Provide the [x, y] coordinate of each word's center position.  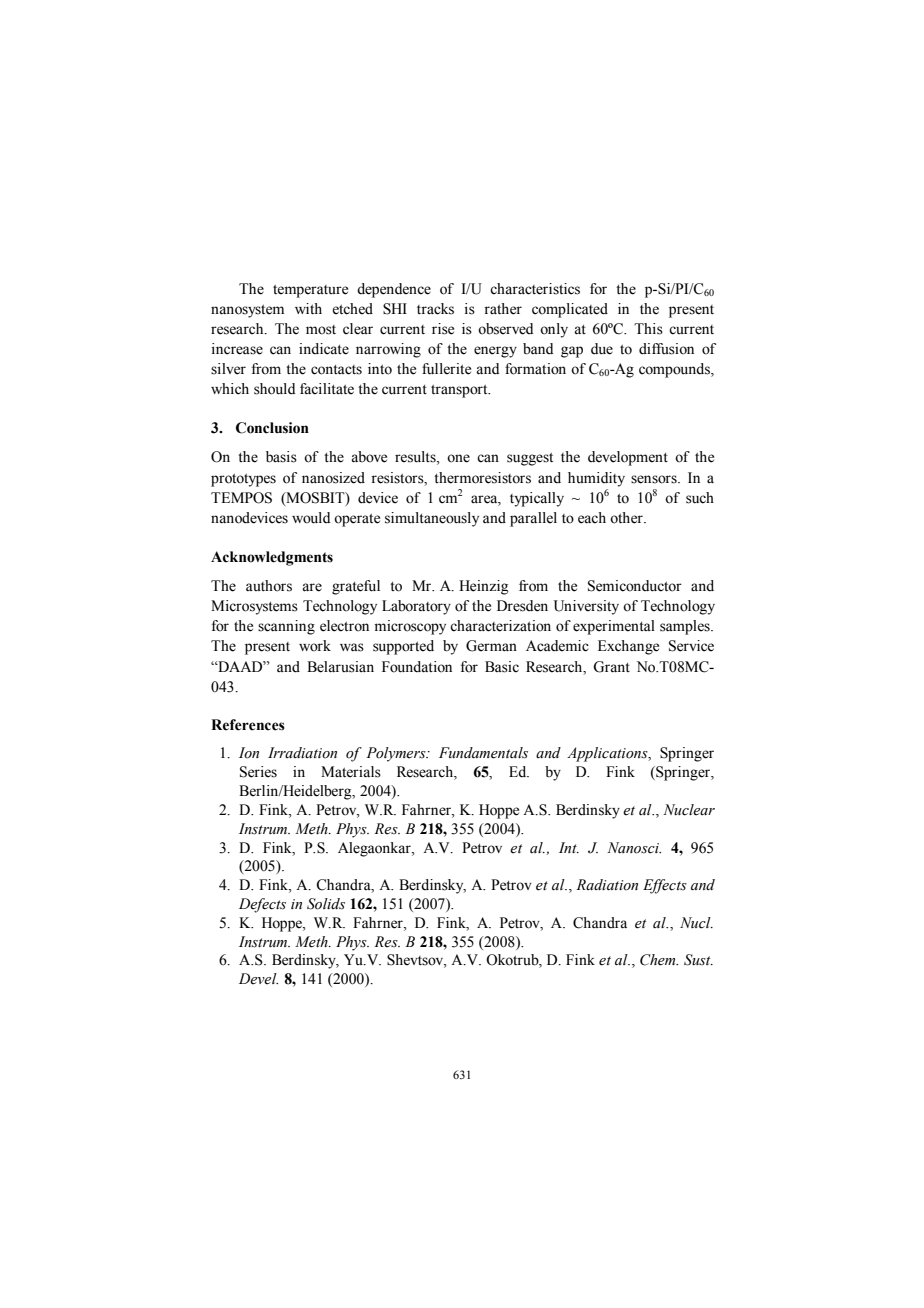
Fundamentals [483, 753]
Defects [262, 905]
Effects [665, 886]
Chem [659, 960]
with [308, 308]
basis [281, 457]
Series [258, 772]
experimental [614, 627]
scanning [286, 627]
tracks [435, 309]
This [648, 329]
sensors [655, 479]
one [458, 458]
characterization [500, 626]
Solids [326, 904]
